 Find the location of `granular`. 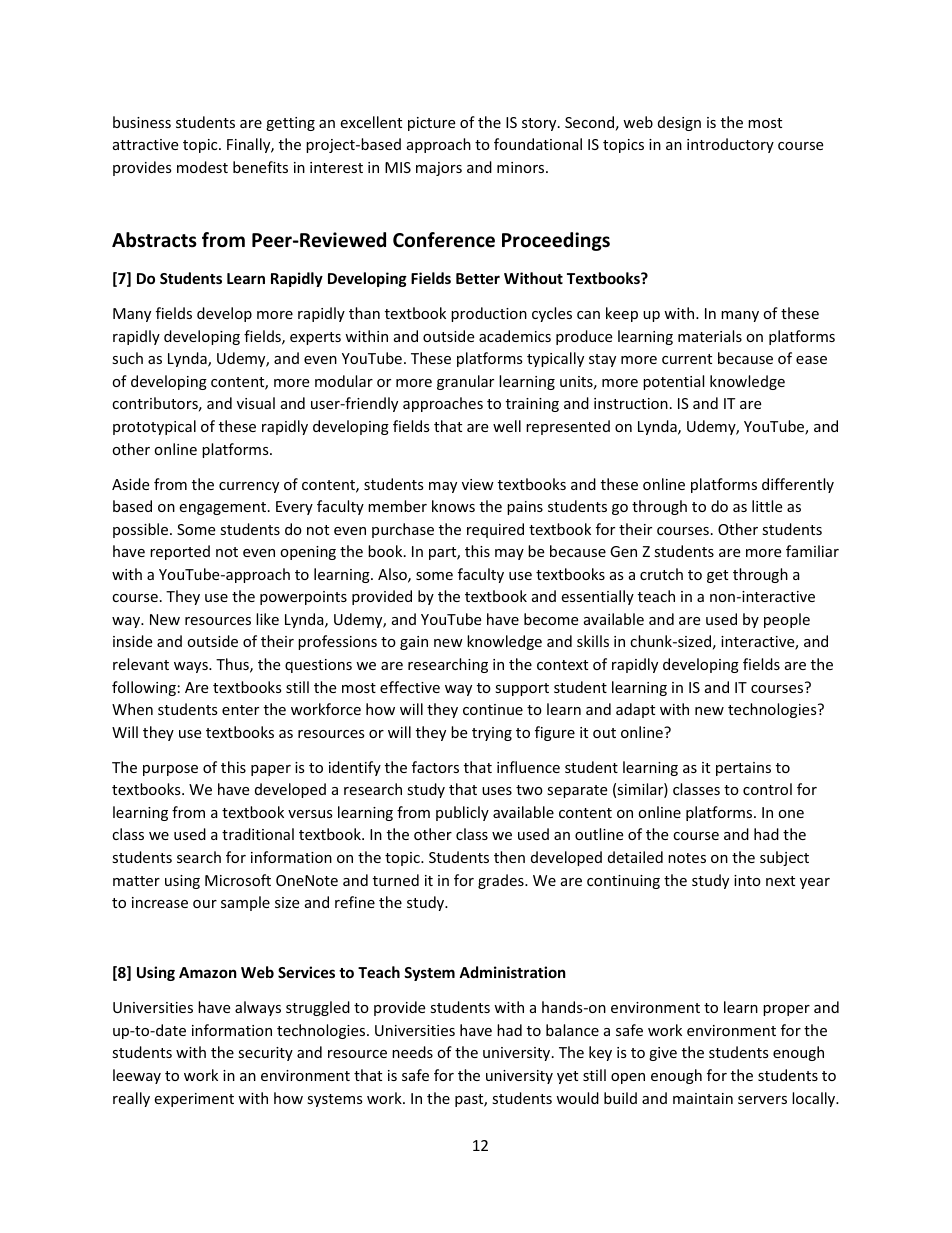

granular is located at coordinates (465, 382).
